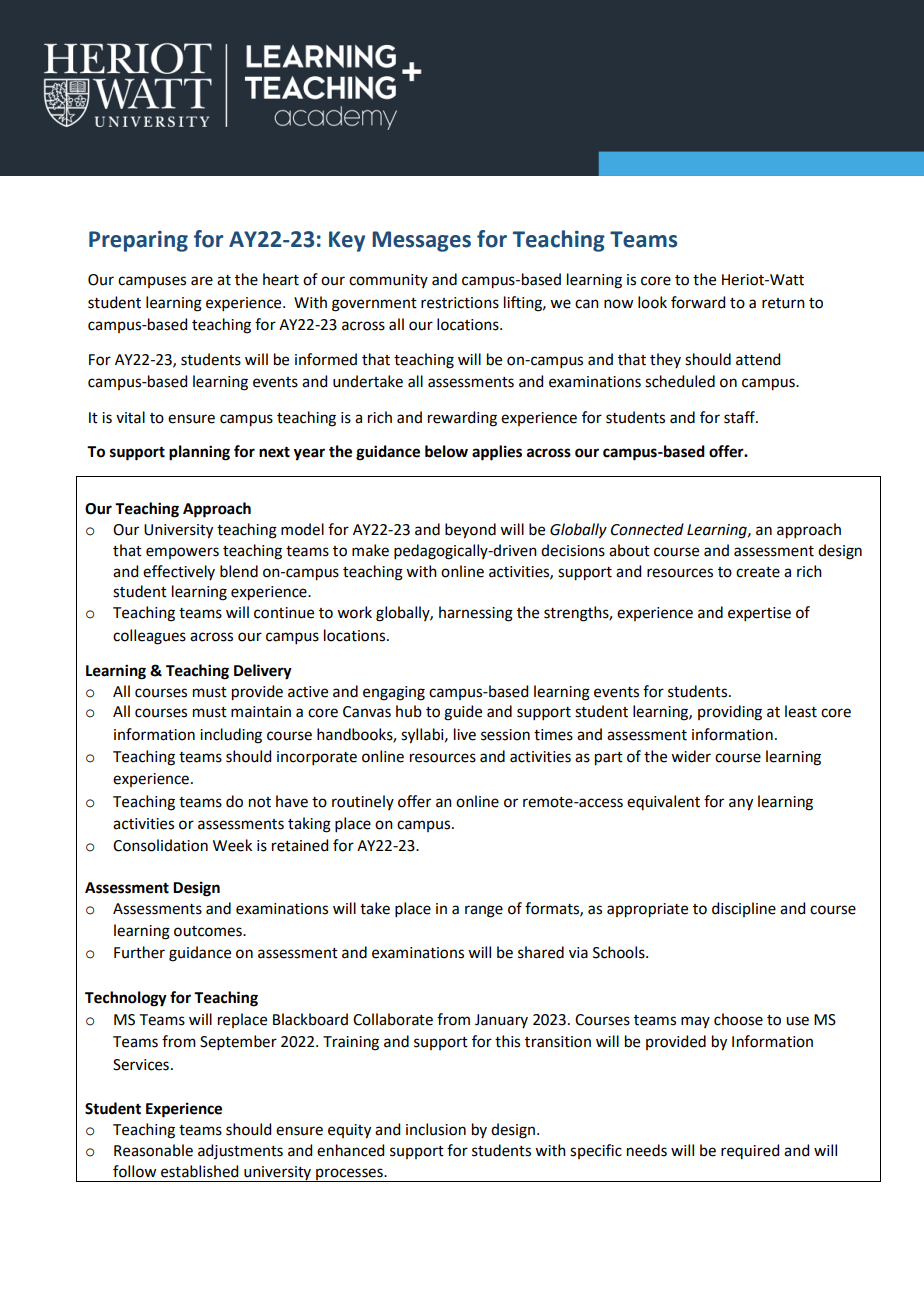 The image size is (924, 1308). Describe the element at coordinates (463, 713) in the screenshot. I see `guide` at that location.
